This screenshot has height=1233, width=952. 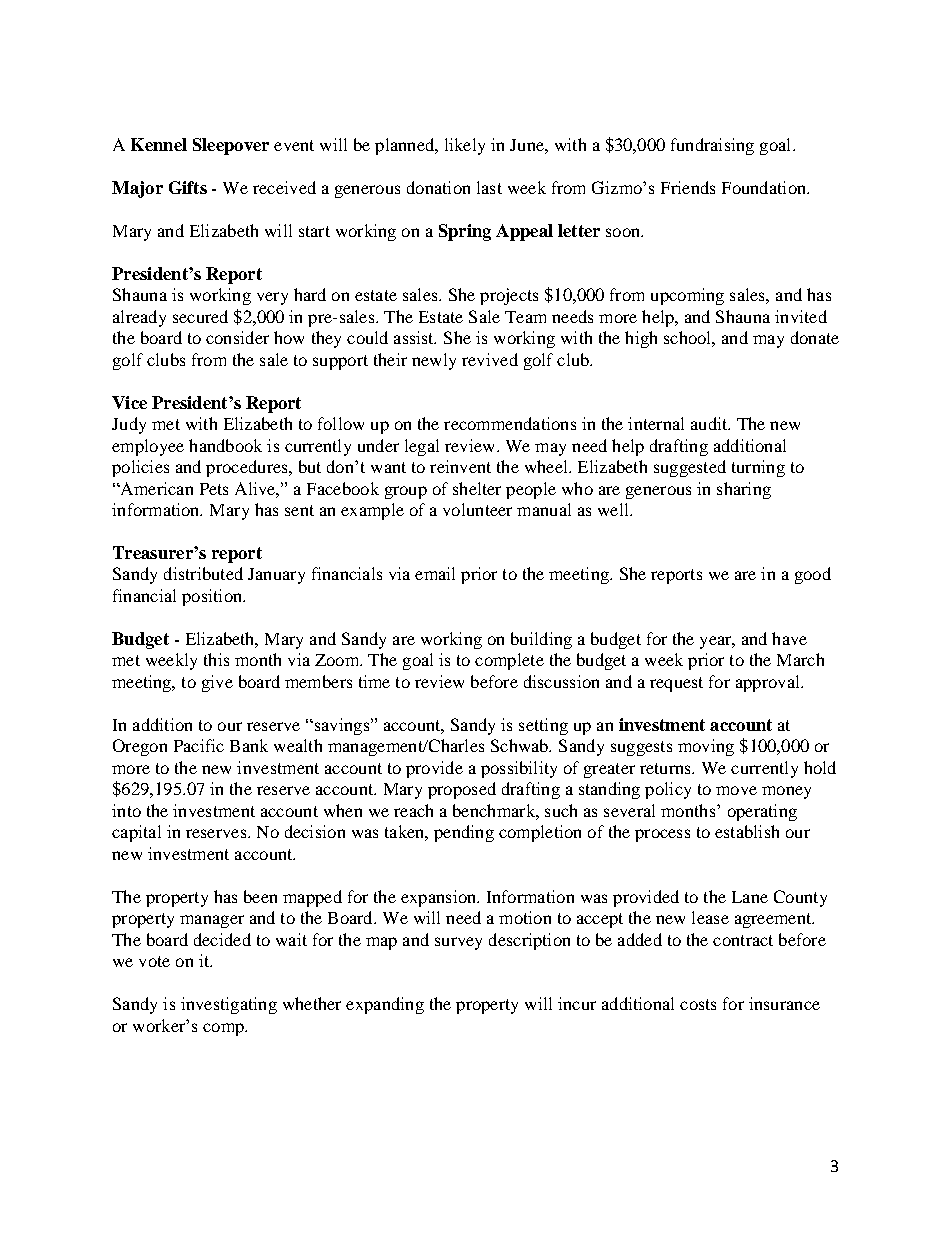 What do you see at coordinates (744, 490) in the screenshot?
I see `sharing` at bounding box center [744, 490].
